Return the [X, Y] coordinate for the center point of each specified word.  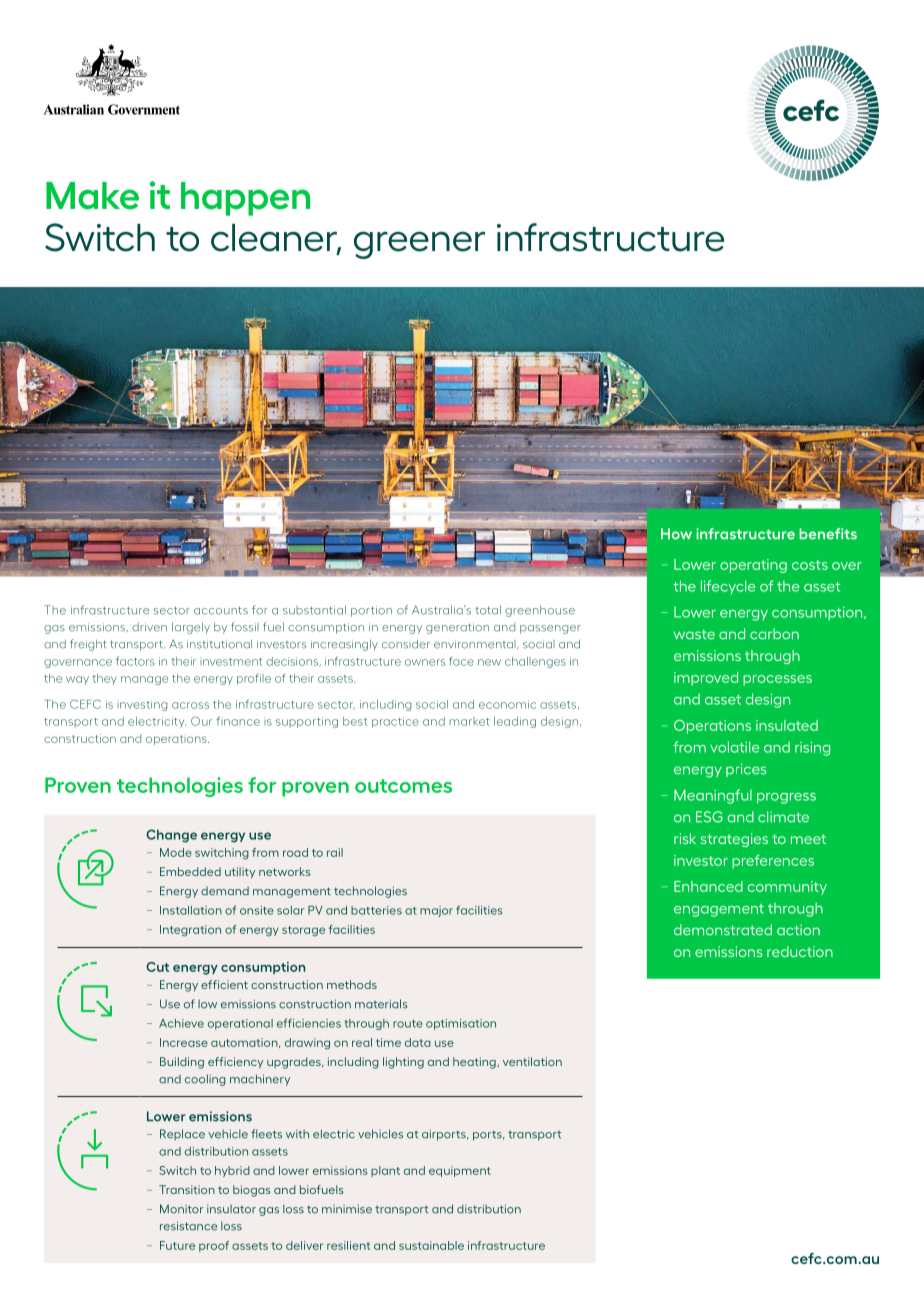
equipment [460, 1171]
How [676, 534]
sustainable [431, 1245]
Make [92, 196]
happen [245, 199]
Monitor [181, 1209]
